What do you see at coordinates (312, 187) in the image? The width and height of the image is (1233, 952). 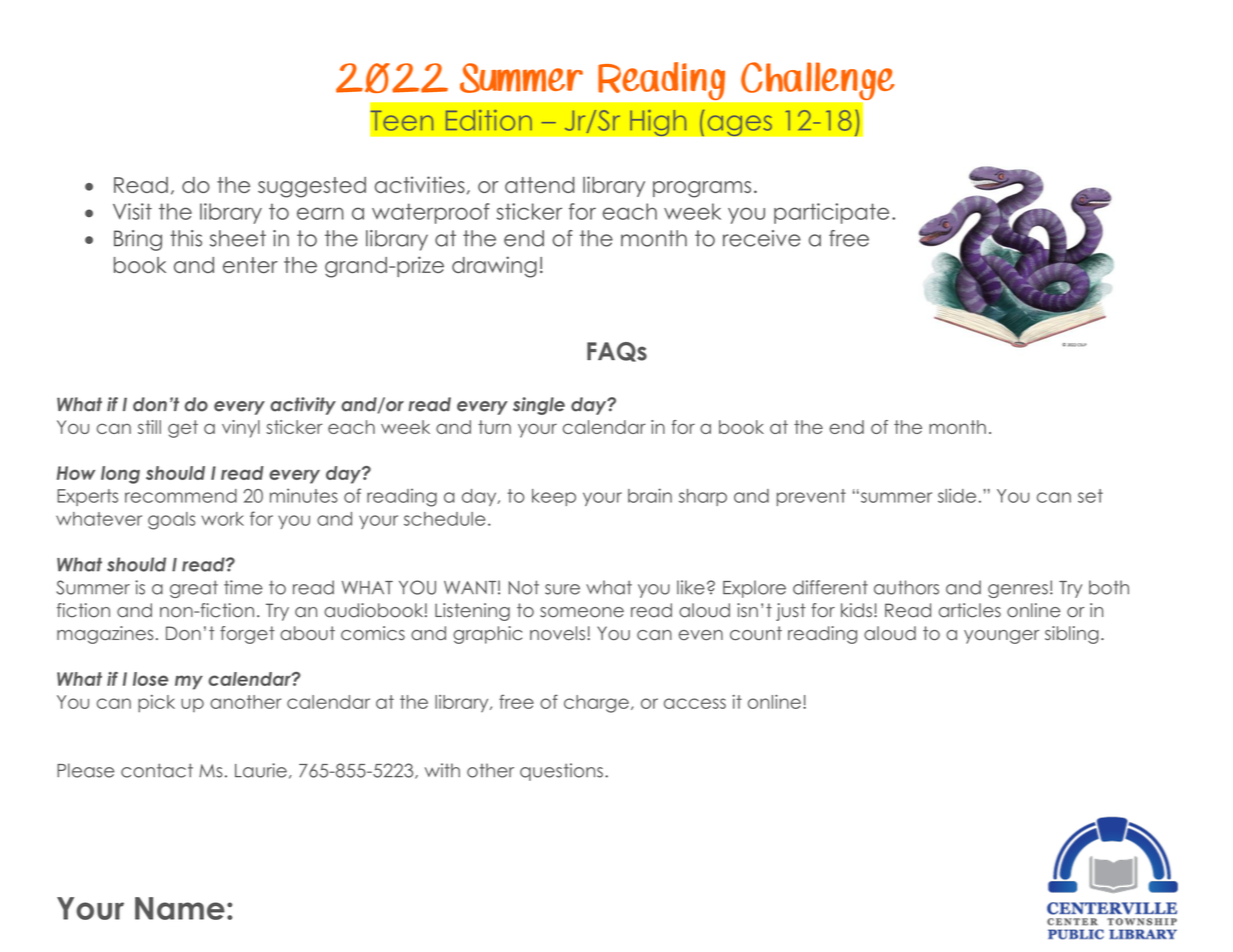 I see `suggested` at bounding box center [312, 187].
